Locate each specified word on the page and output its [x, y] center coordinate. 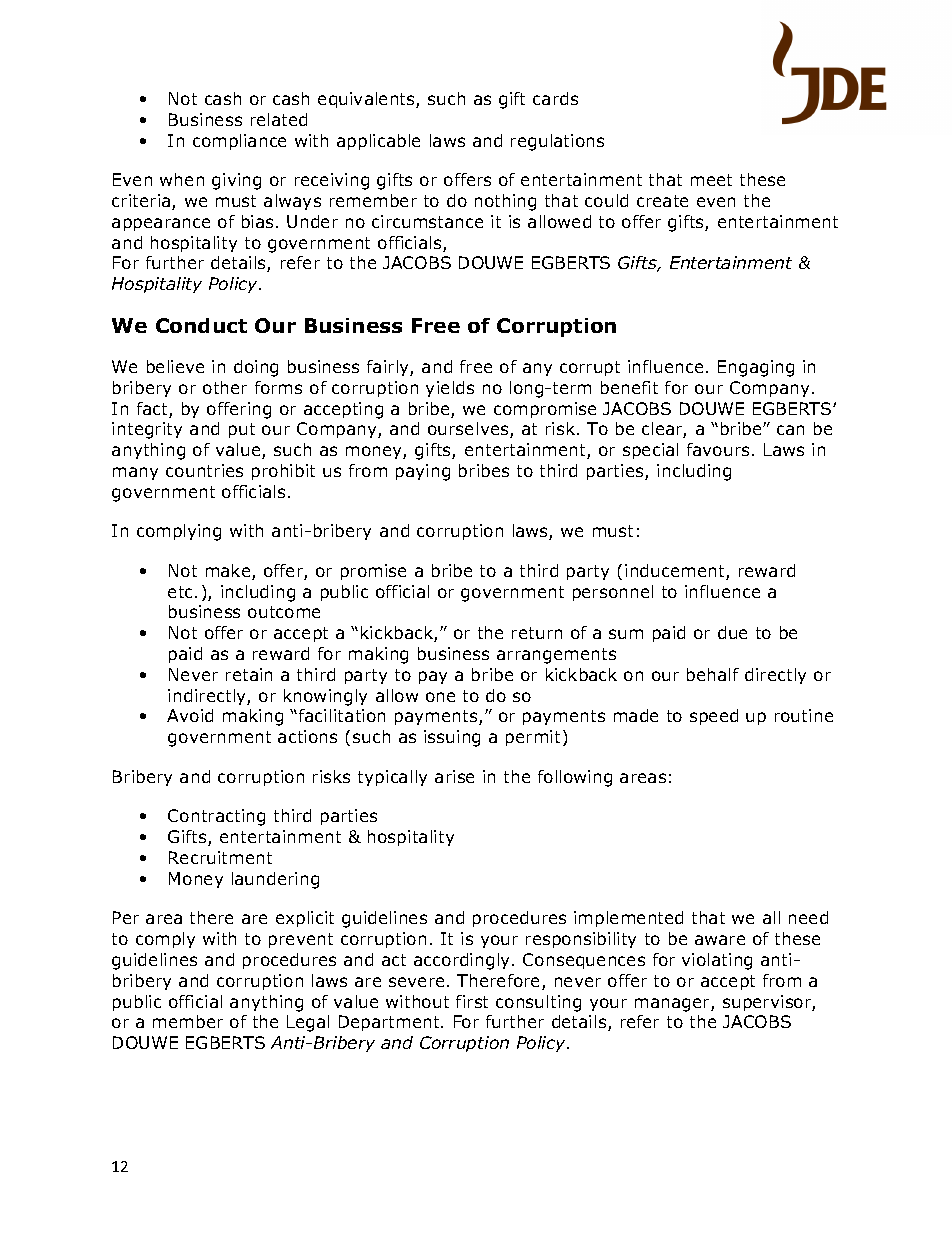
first [472, 1001]
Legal [308, 1023]
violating [717, 961]
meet [711, 180]
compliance [239, 142]
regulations [557, 142]
